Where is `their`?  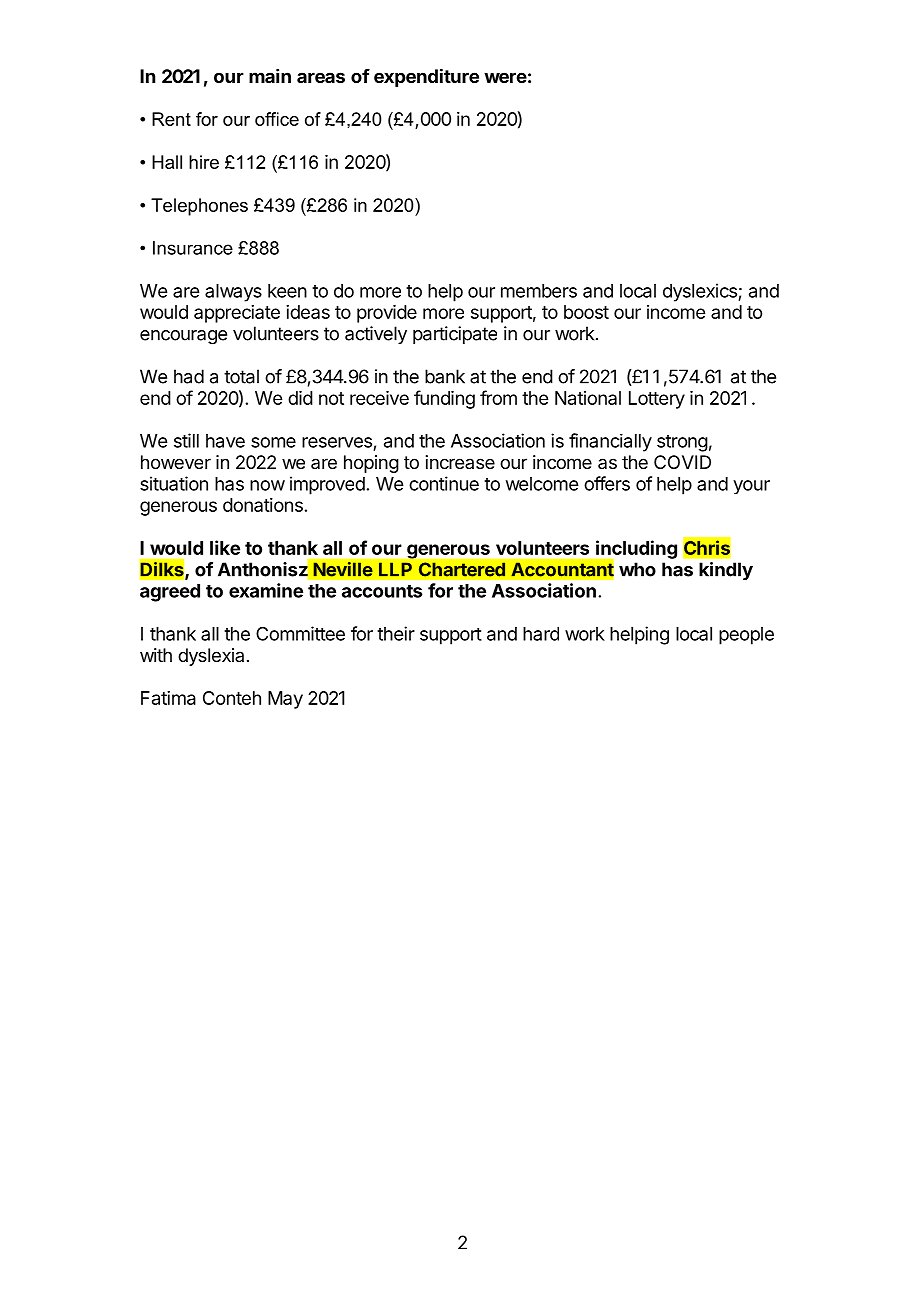
their is located at coordinates (396, 633).
